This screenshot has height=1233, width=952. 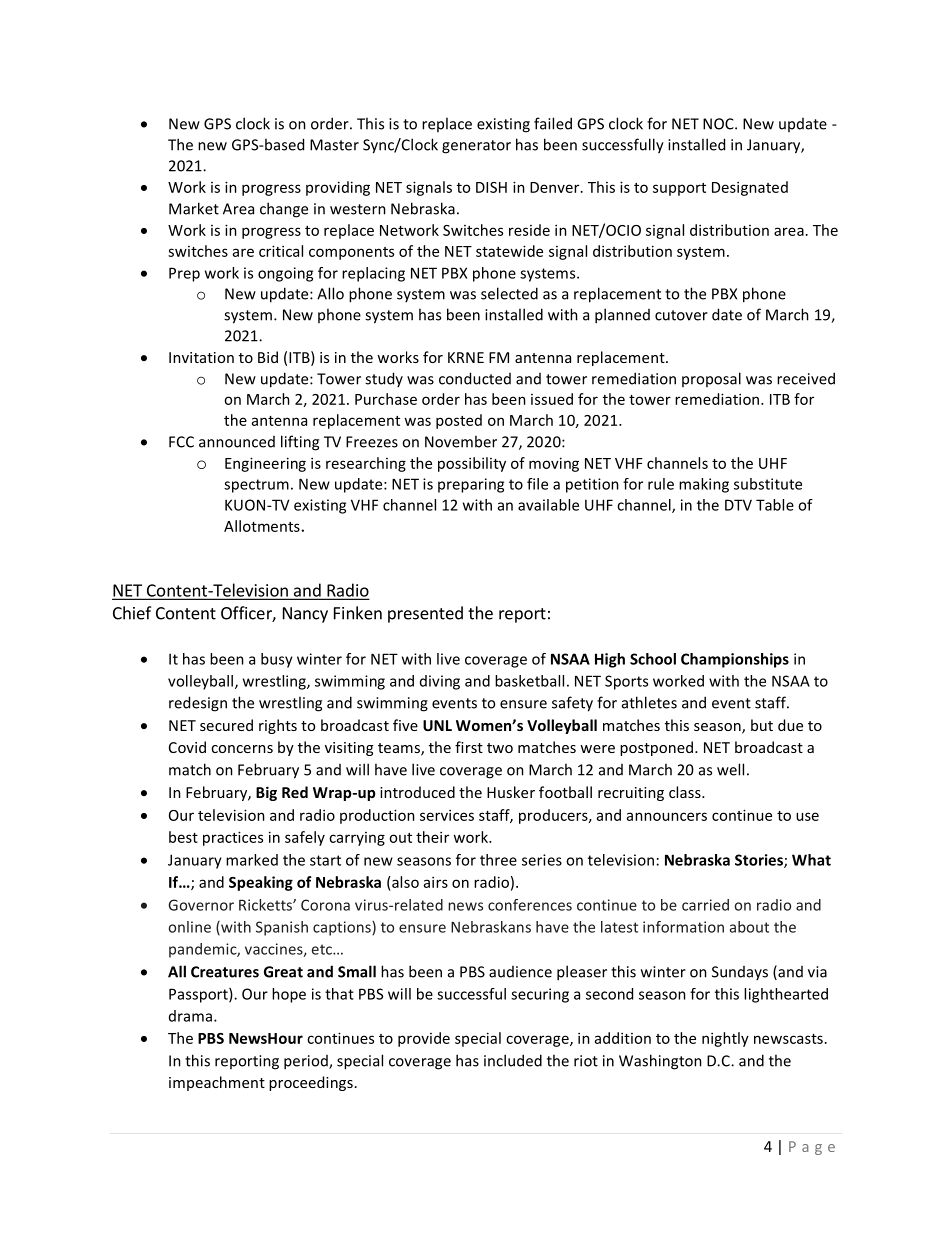 What do you see at coordinates (425, 614) in the screenshot?
I see `presented` at bounding box center [425, 614].
